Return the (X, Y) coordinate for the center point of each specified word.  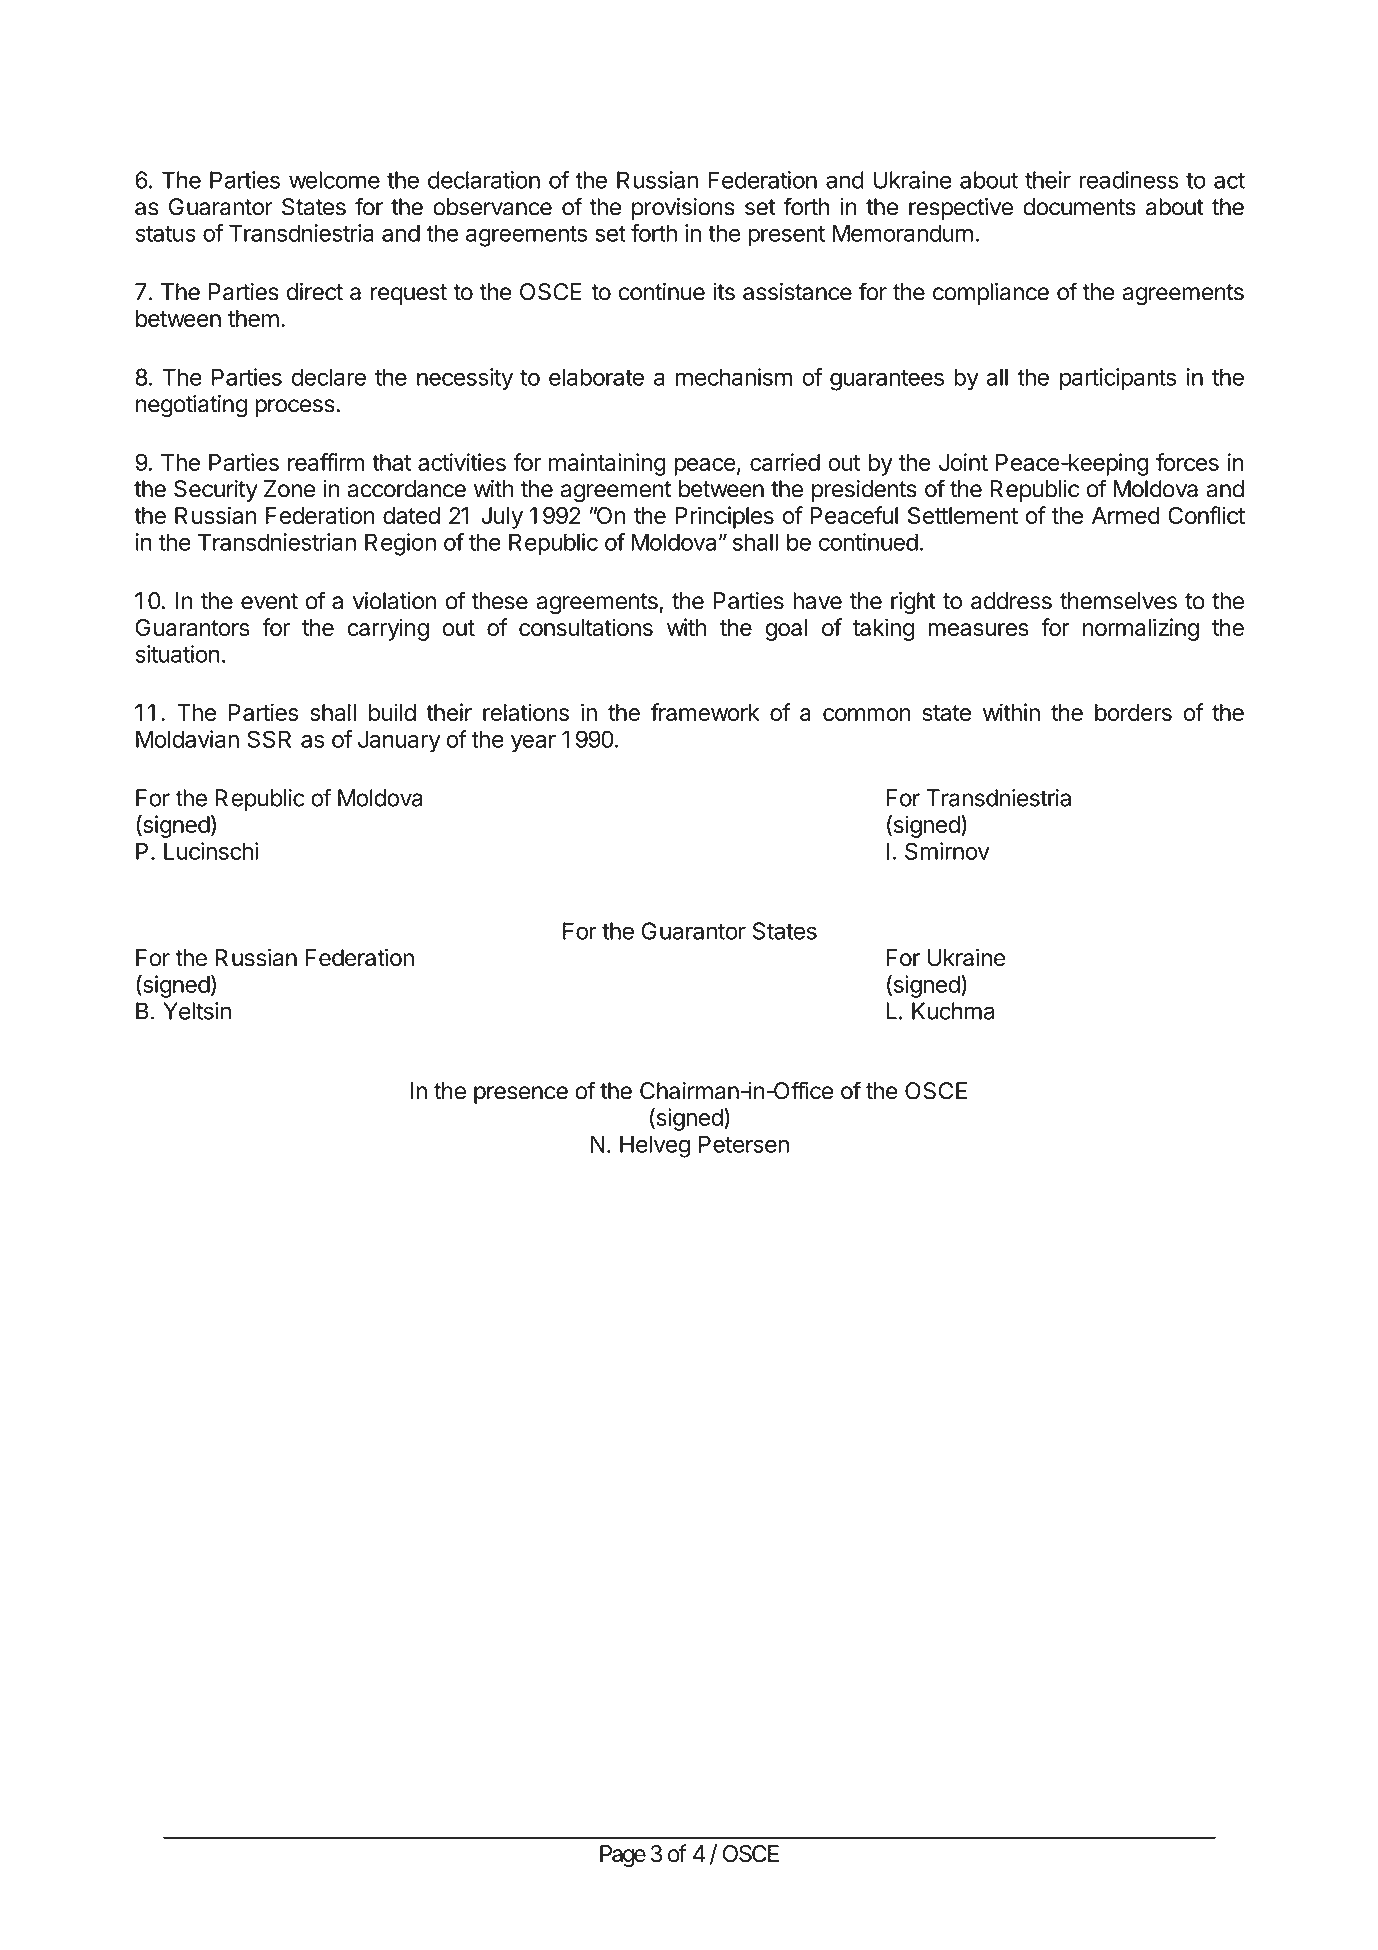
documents (1079, 207)
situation (178, 654)
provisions (683, 209)
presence (521, 1095)
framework (705, 712)
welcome (334, 180)
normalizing (1141, 629)
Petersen (744, 1144)
